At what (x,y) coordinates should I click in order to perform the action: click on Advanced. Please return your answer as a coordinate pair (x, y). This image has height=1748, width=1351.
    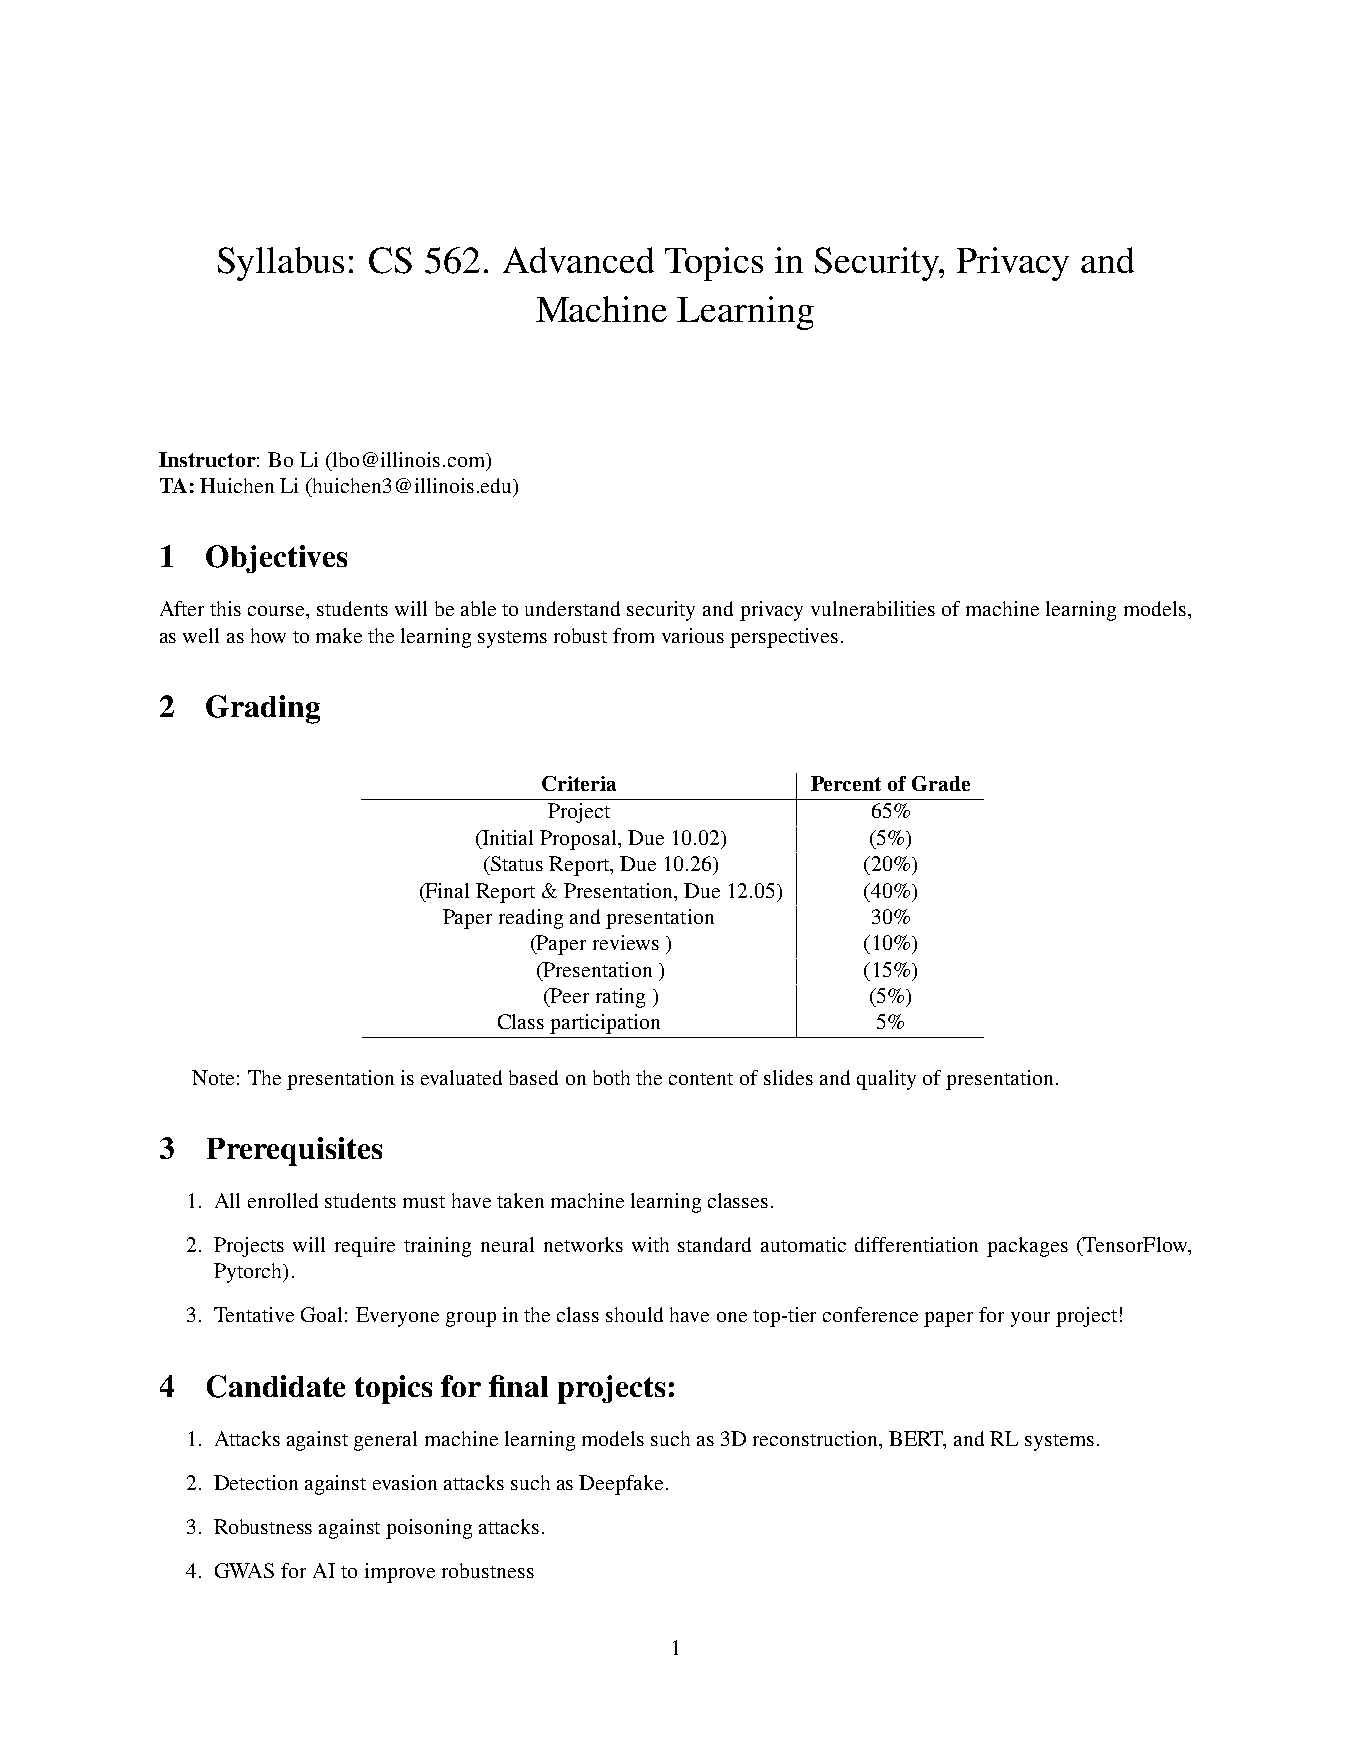
    Looking at the image, I should click on (578, 260).
